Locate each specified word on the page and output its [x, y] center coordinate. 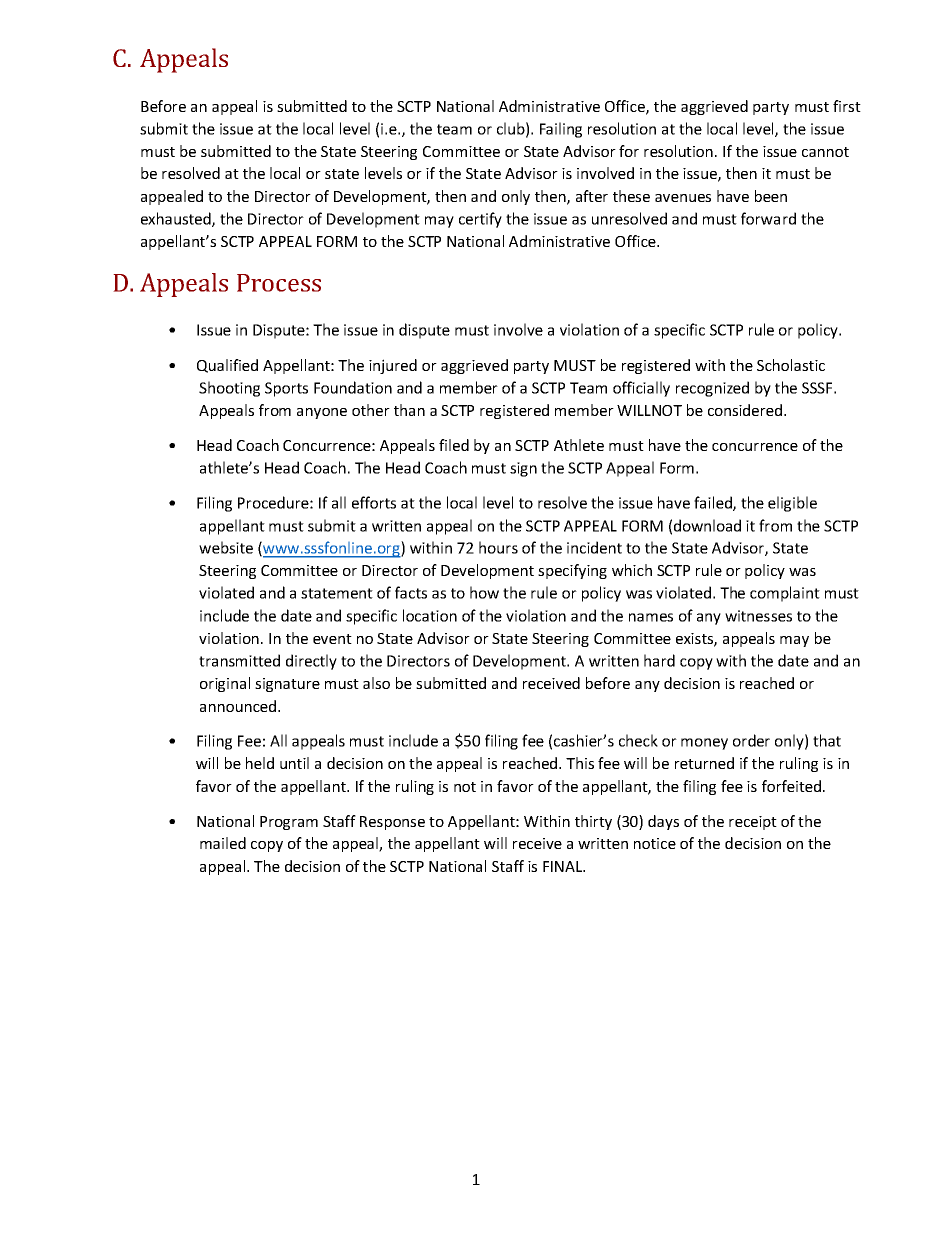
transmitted [239, 660]
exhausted [177, 219]
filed [454, 445]
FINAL [564, 866]
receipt [753, 823]
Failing [561, 130]
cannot [825, 152]
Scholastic [791, 365]
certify [480, 220]
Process [279, 283]
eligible [792, 504]
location [430, 615]
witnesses [758, 616]
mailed [223, 843]
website [226, 547]
